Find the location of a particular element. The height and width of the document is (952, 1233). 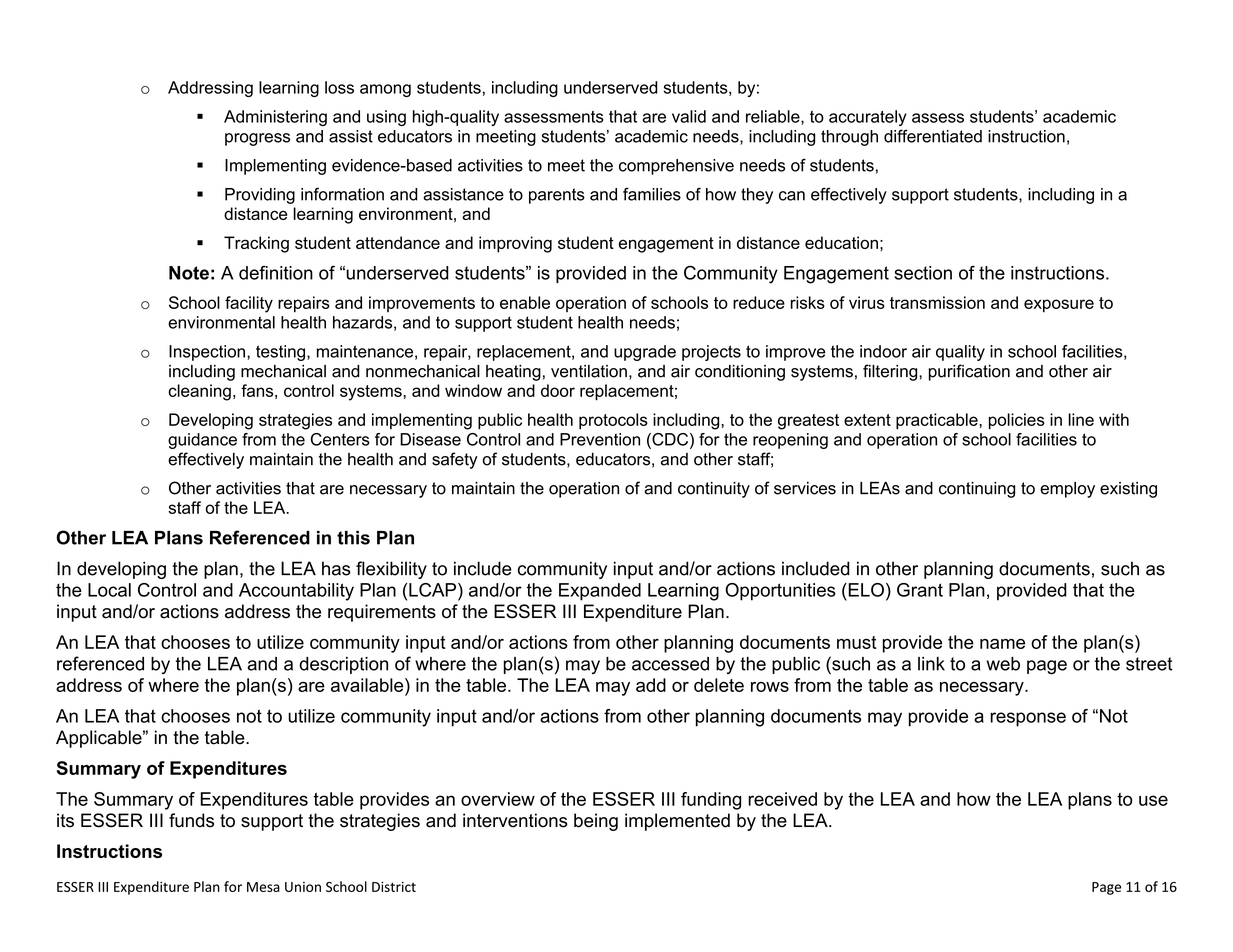

being is located at coordinates (596, 822).
